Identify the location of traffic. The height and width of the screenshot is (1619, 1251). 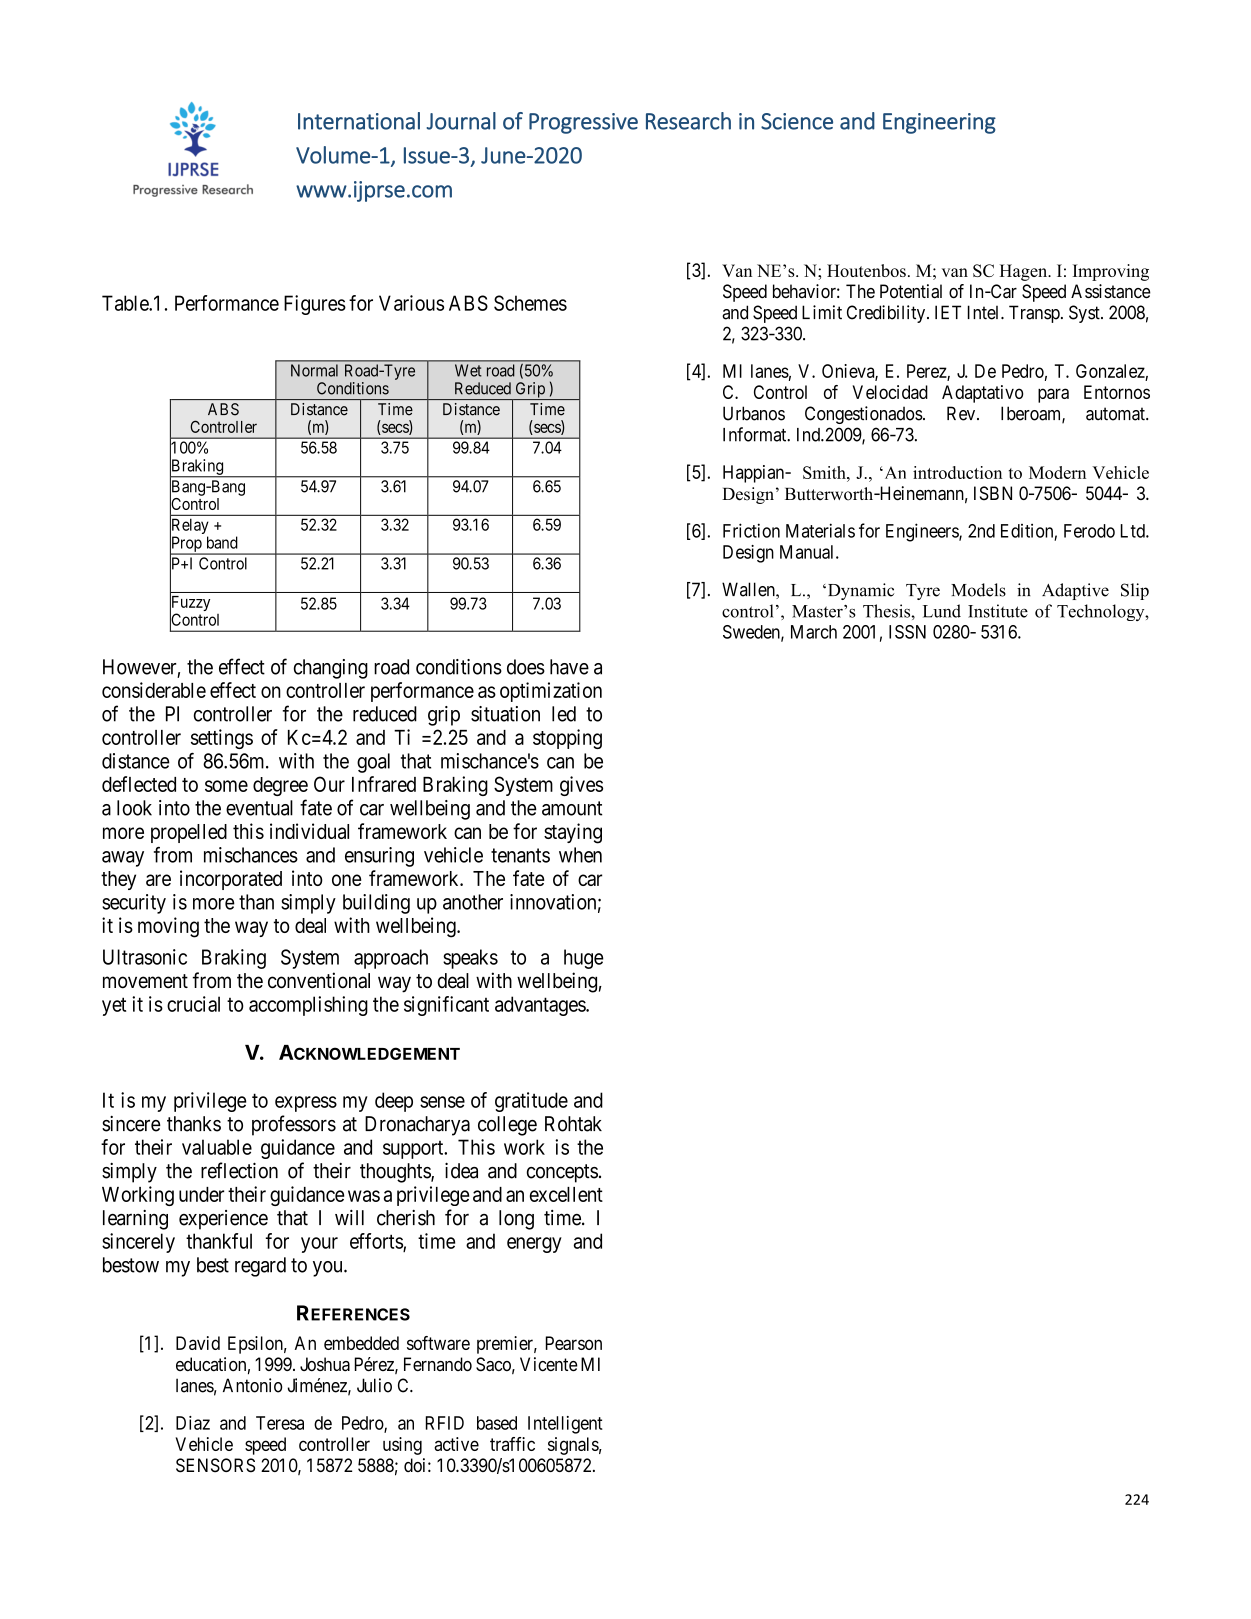
(512, 1444).
